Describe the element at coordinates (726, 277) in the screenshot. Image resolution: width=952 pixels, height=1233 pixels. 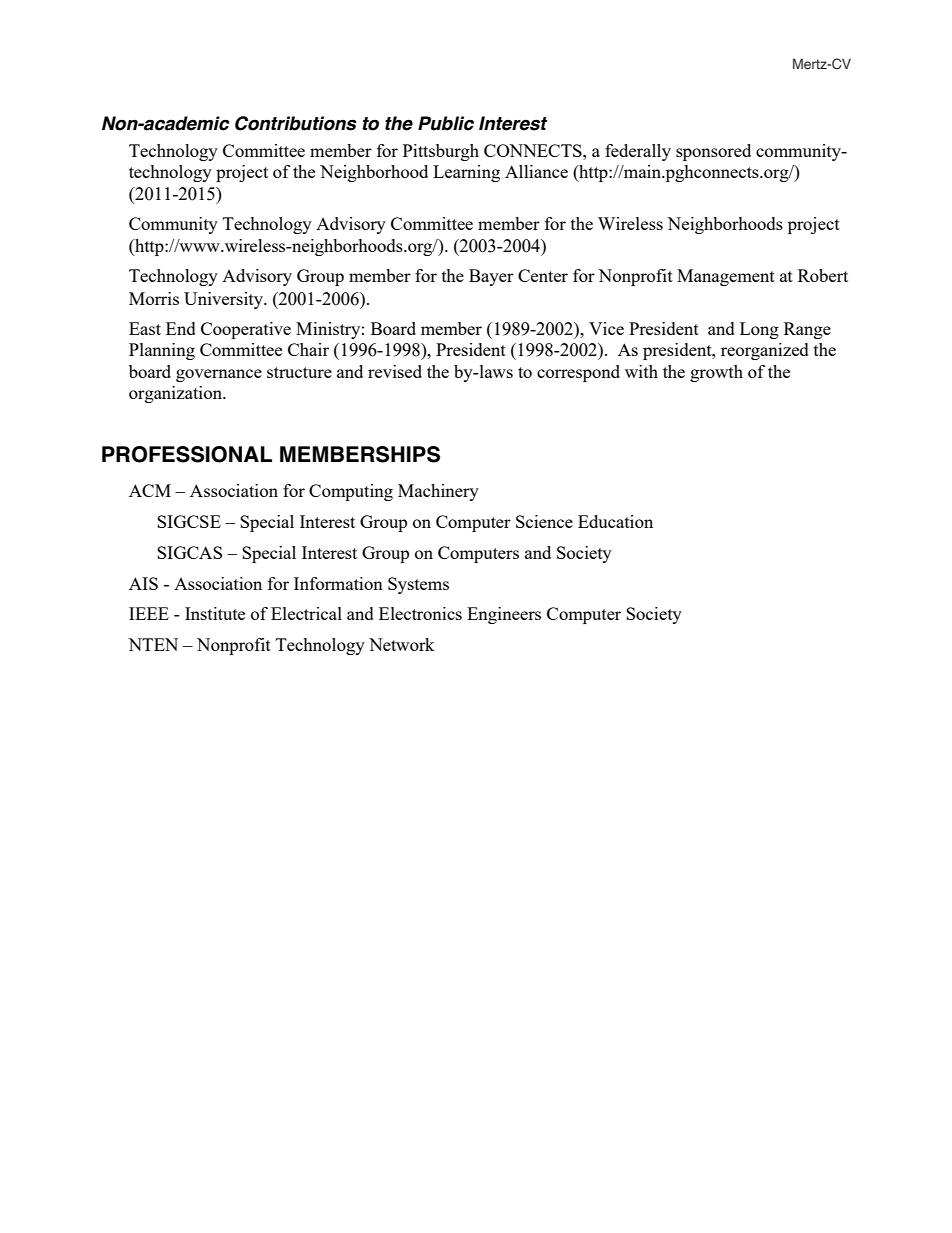
I see `Management` at that location.
